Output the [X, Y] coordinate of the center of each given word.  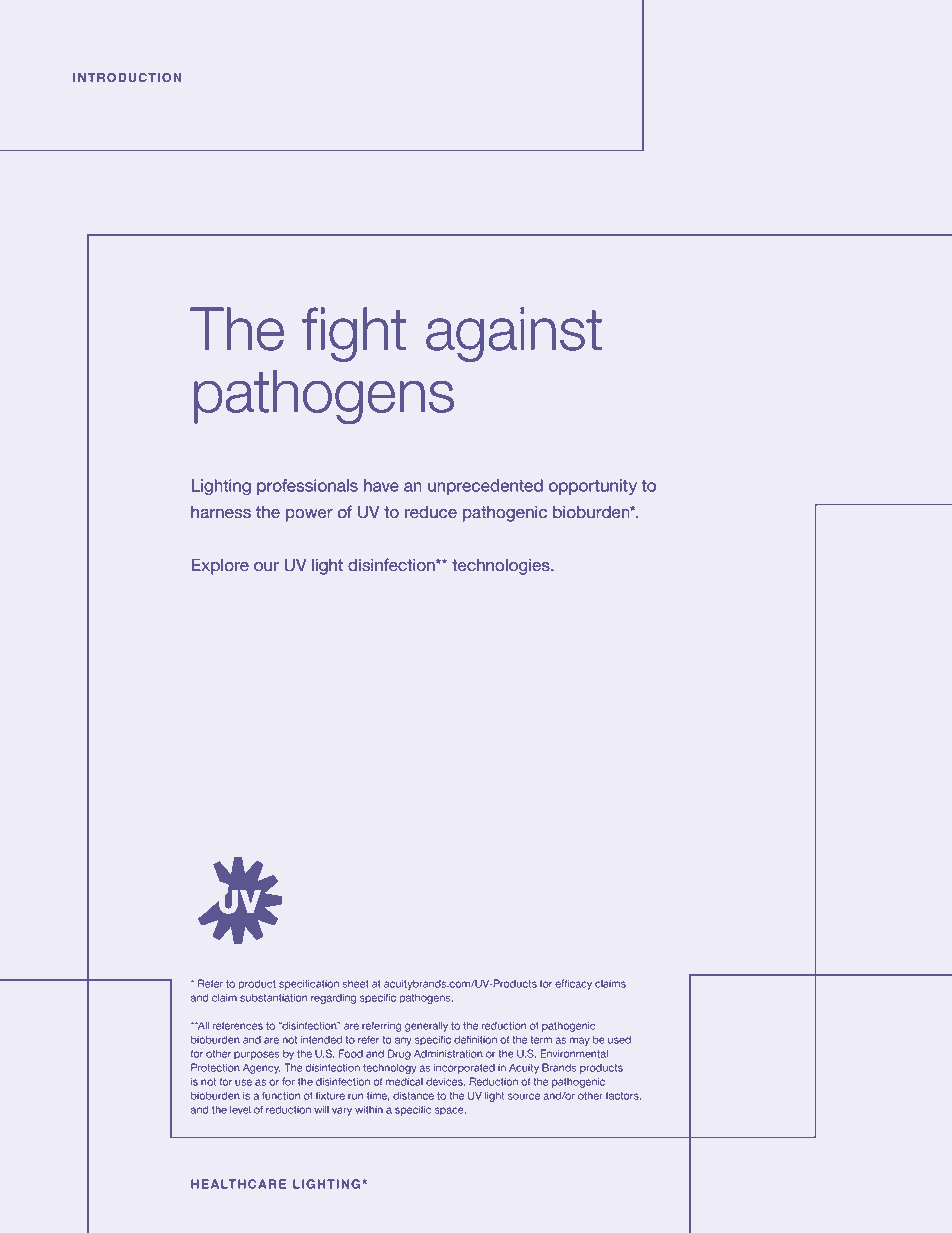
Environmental [574, 1053]
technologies [502, 566]
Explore [220, 566]
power [309, 515]
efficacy [573, 984]
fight [354, 334]
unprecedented [485, 487]
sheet [356, 984]
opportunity [593, 487]
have [381, 485]
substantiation [273, 998]
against [514, 334]
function [281, 1095]
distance [413, 1096]
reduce [431, 512]
